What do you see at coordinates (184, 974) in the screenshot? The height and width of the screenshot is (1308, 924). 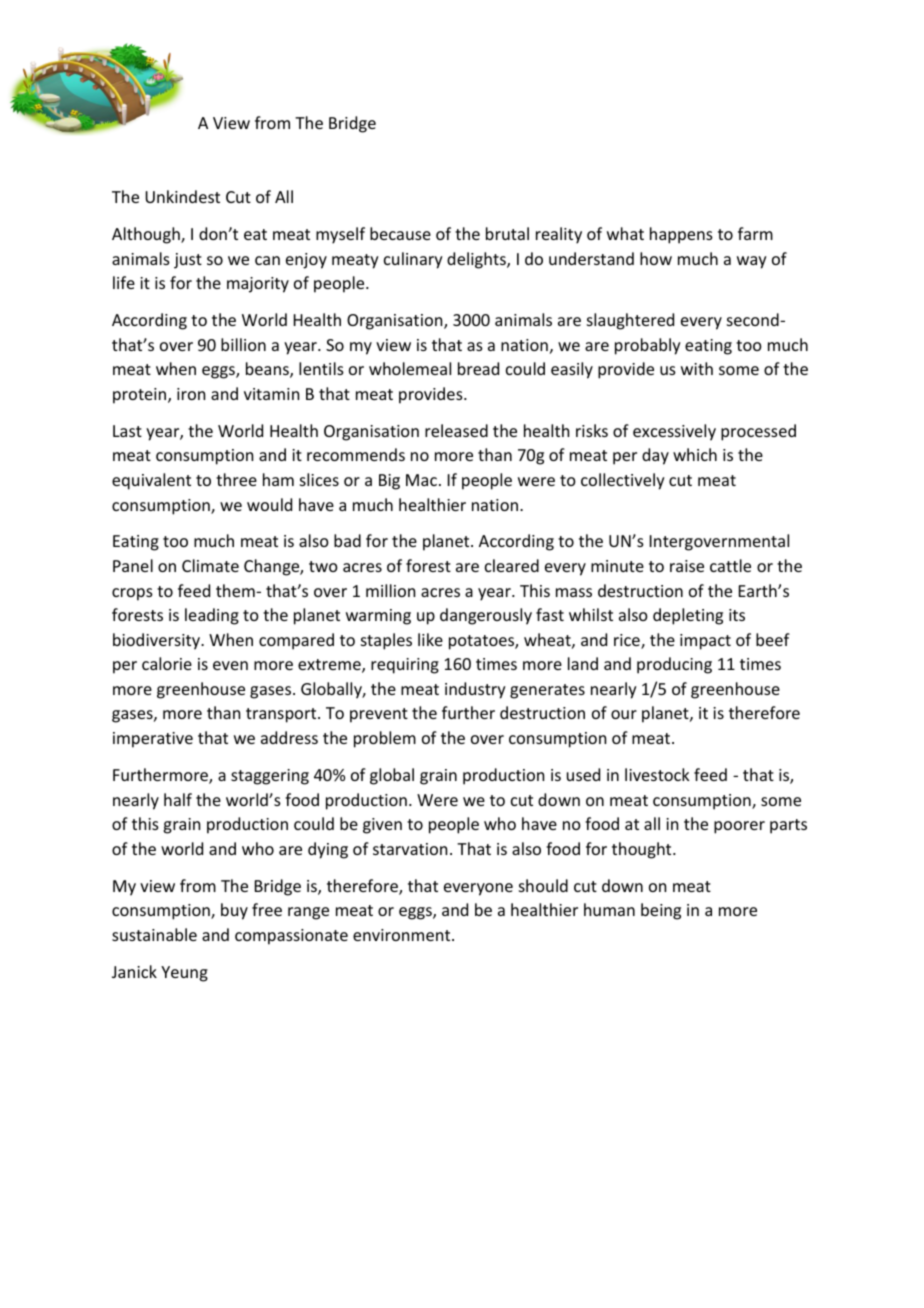 I see `Yeung` at bounding box center [184, 974].
